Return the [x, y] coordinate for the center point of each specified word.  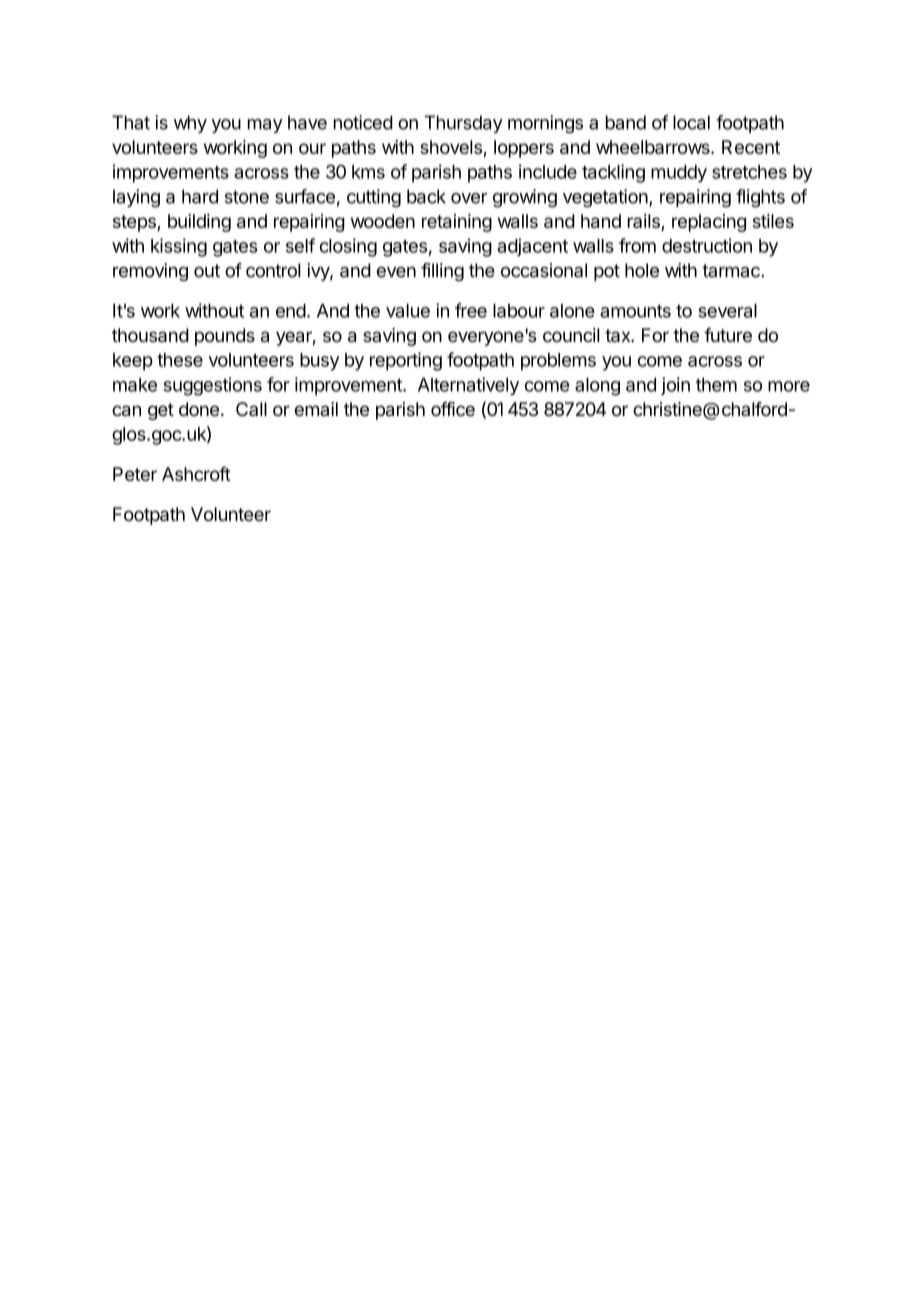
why [190, 124]
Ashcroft [196, 473]
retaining [457, 223]
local [691, 122]
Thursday [463, 124]
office [453, 409]
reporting [406, 361]
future [728, 335]
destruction [707, 245]
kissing [179, 247]
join [675, 386]
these [180, 360]
